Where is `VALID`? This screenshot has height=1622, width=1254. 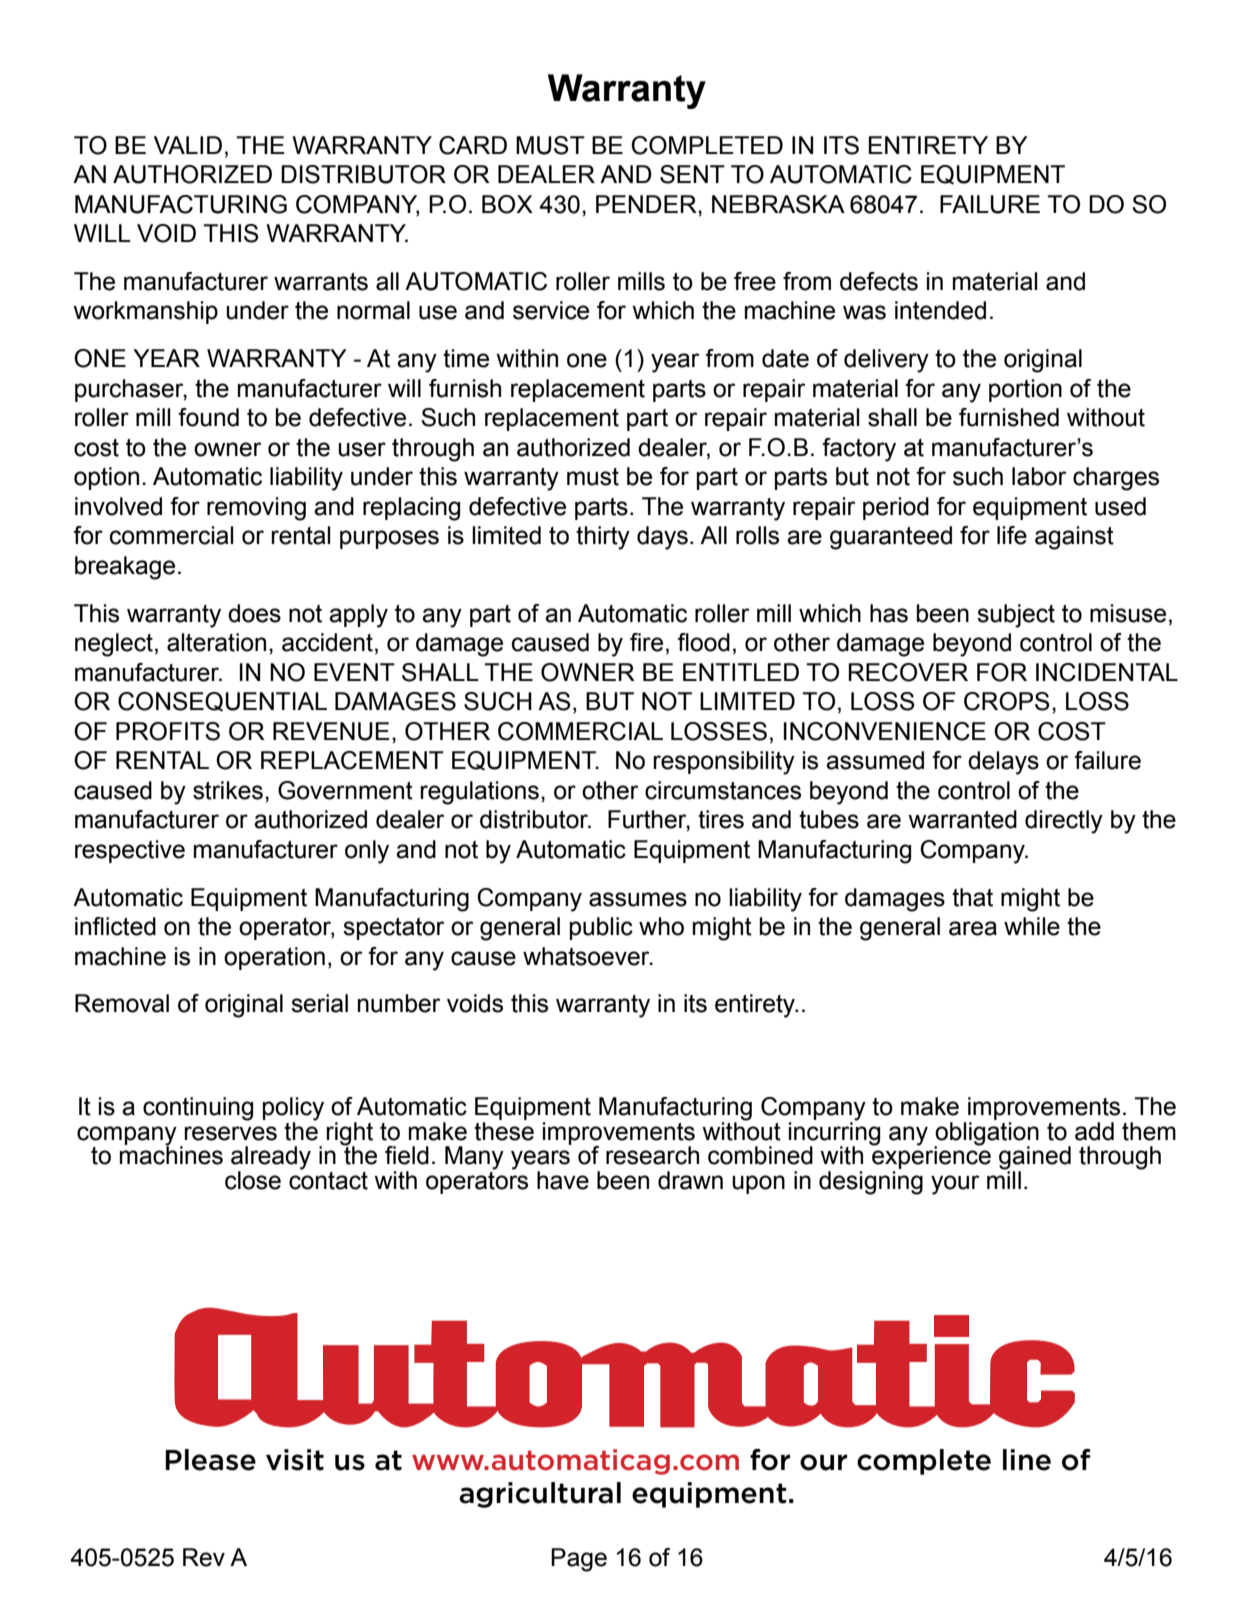 VALID is located at coordinates (188, 145).
